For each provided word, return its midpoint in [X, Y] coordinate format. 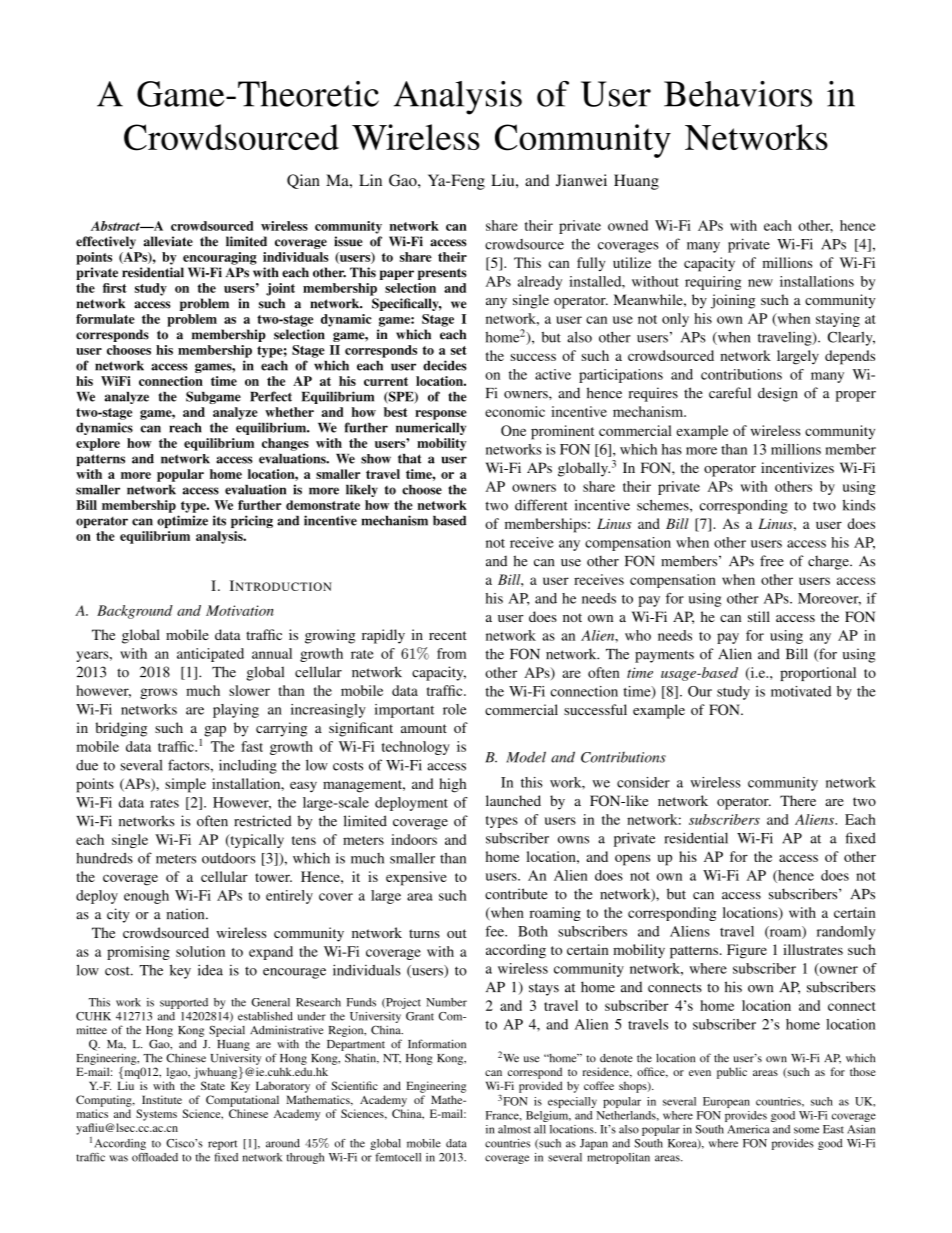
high [452, 785]
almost [514, 1129]
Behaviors [738, 94]
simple [185, 785]
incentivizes [797, 467]
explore [98, 444]
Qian [303, 181]
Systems [156, 1115]
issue [348, 241]
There [798, 800]
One [513, 430]
